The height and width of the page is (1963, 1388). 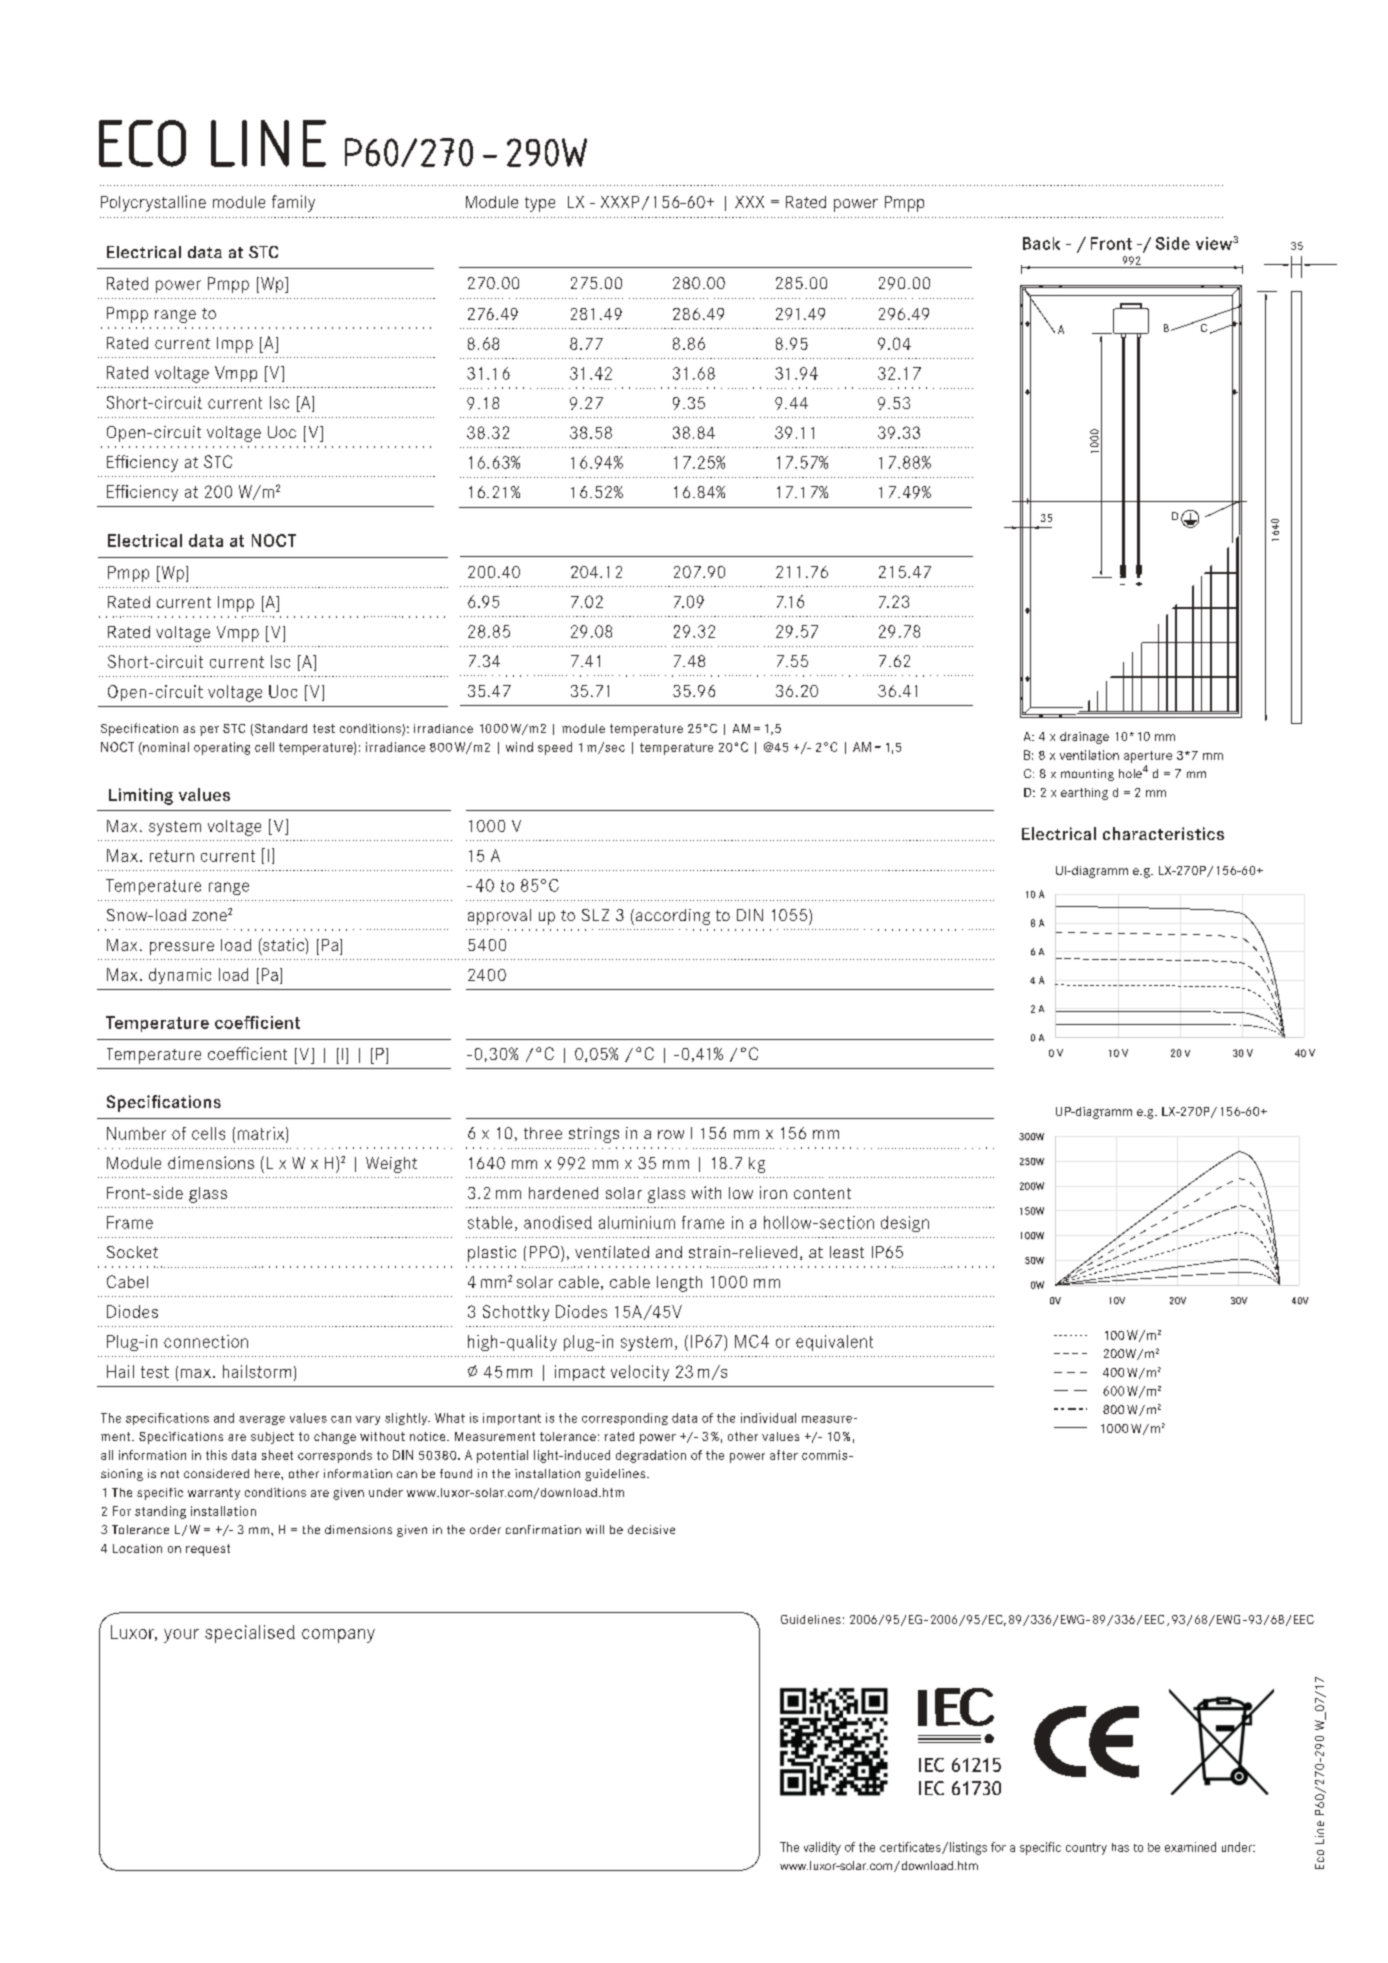 I want to click on connection, so click(x=206, y=1341).
